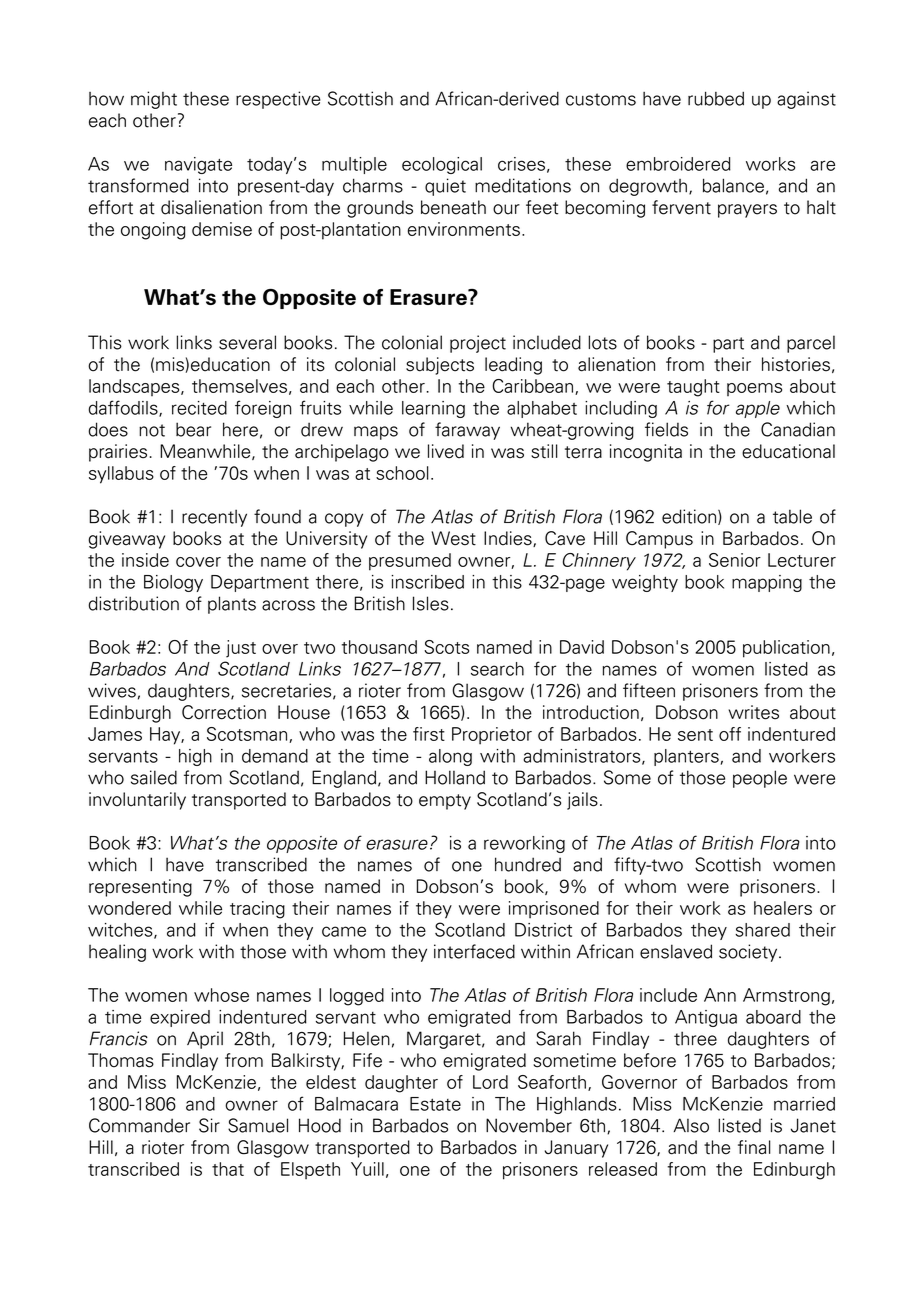  I want to click on rubbed, so click(716, 98).
